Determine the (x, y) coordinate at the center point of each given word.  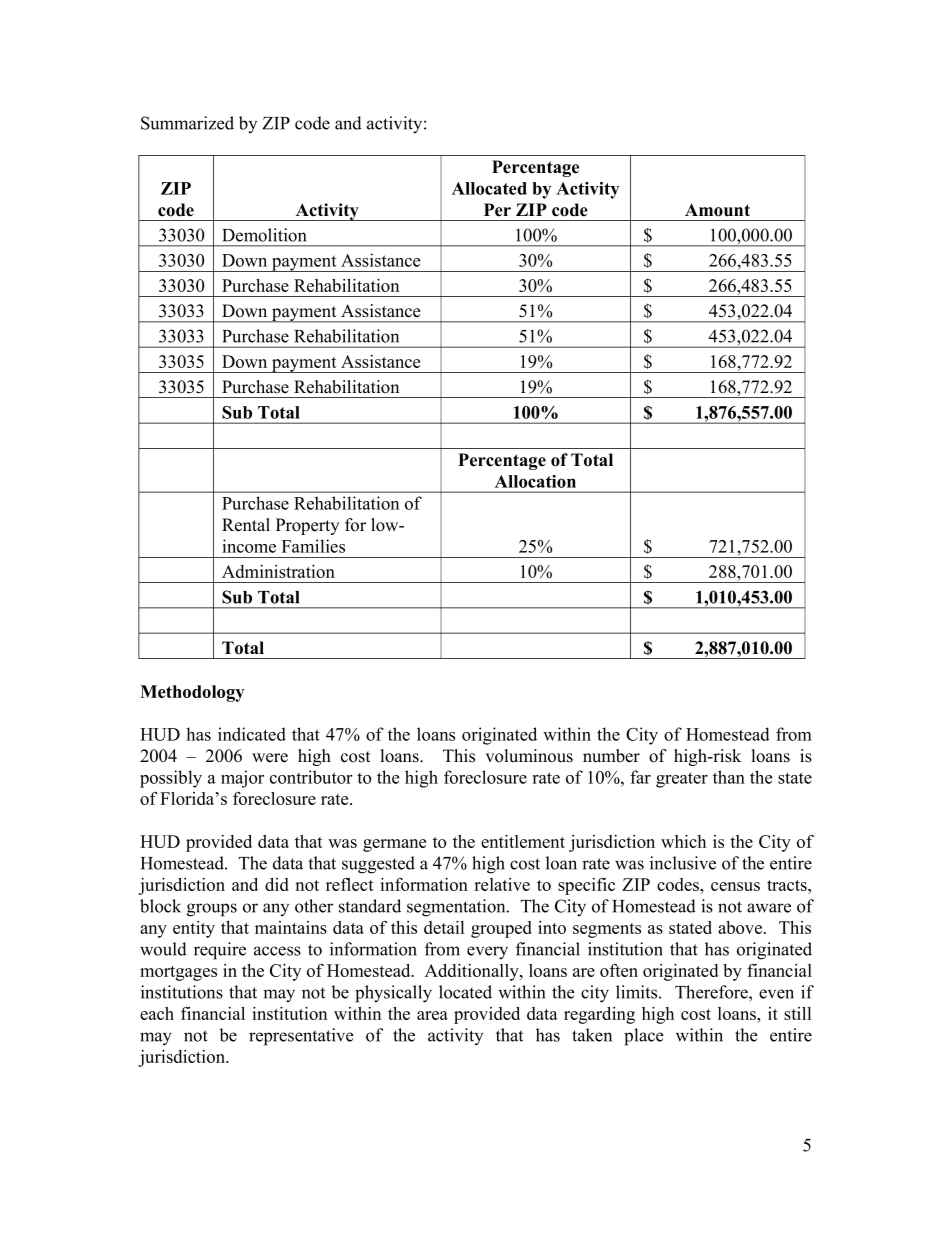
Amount (717, 210)
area (432, 1015)
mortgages (178, 973)
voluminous (529, 756)
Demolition (264, 235)
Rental (246, 525)
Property (307, 526)
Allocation (535, 481)
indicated (252, 734)
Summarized (187, 123)
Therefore (712, 992)
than (729, 777)
